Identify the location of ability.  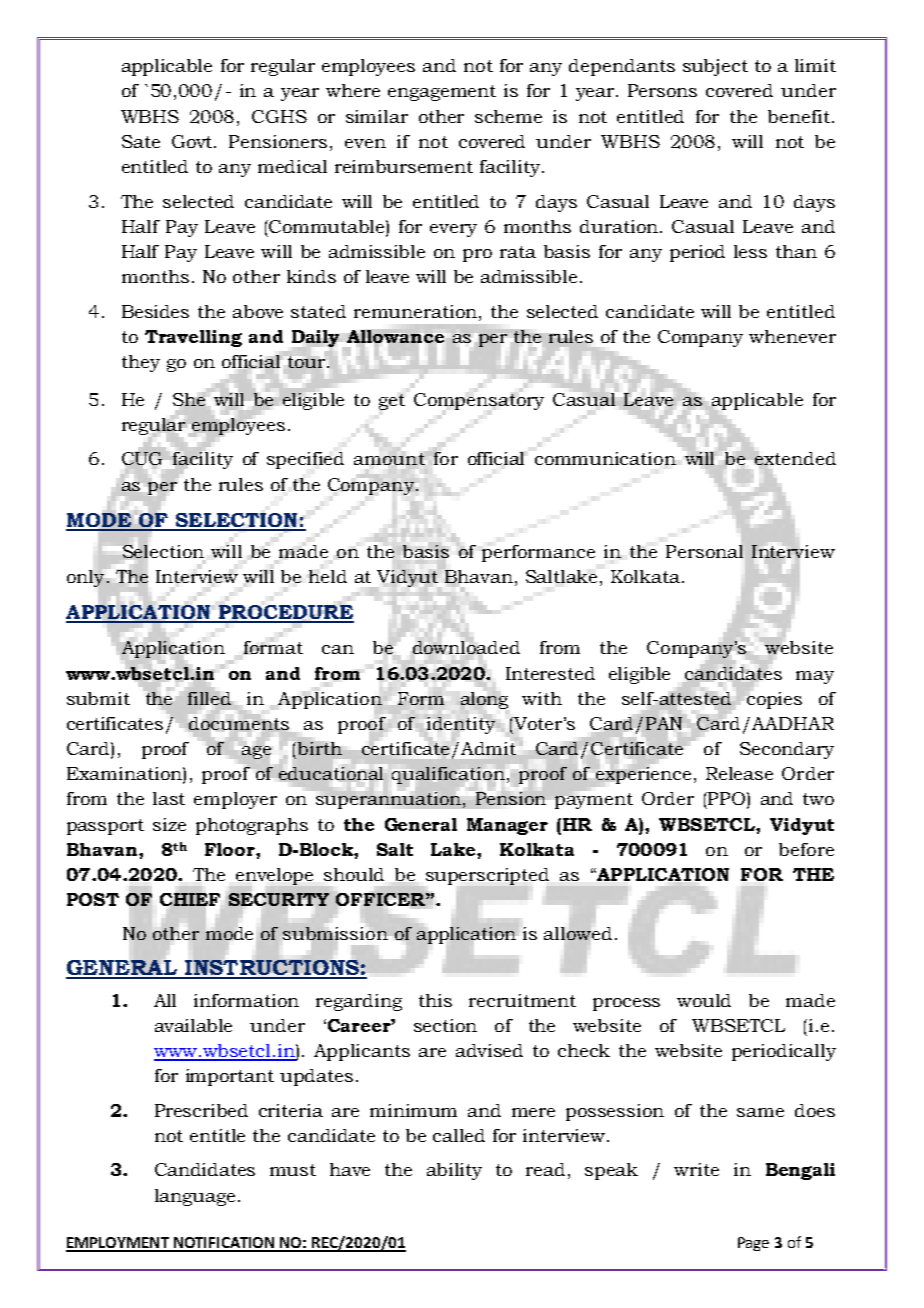
(454, 1171).
